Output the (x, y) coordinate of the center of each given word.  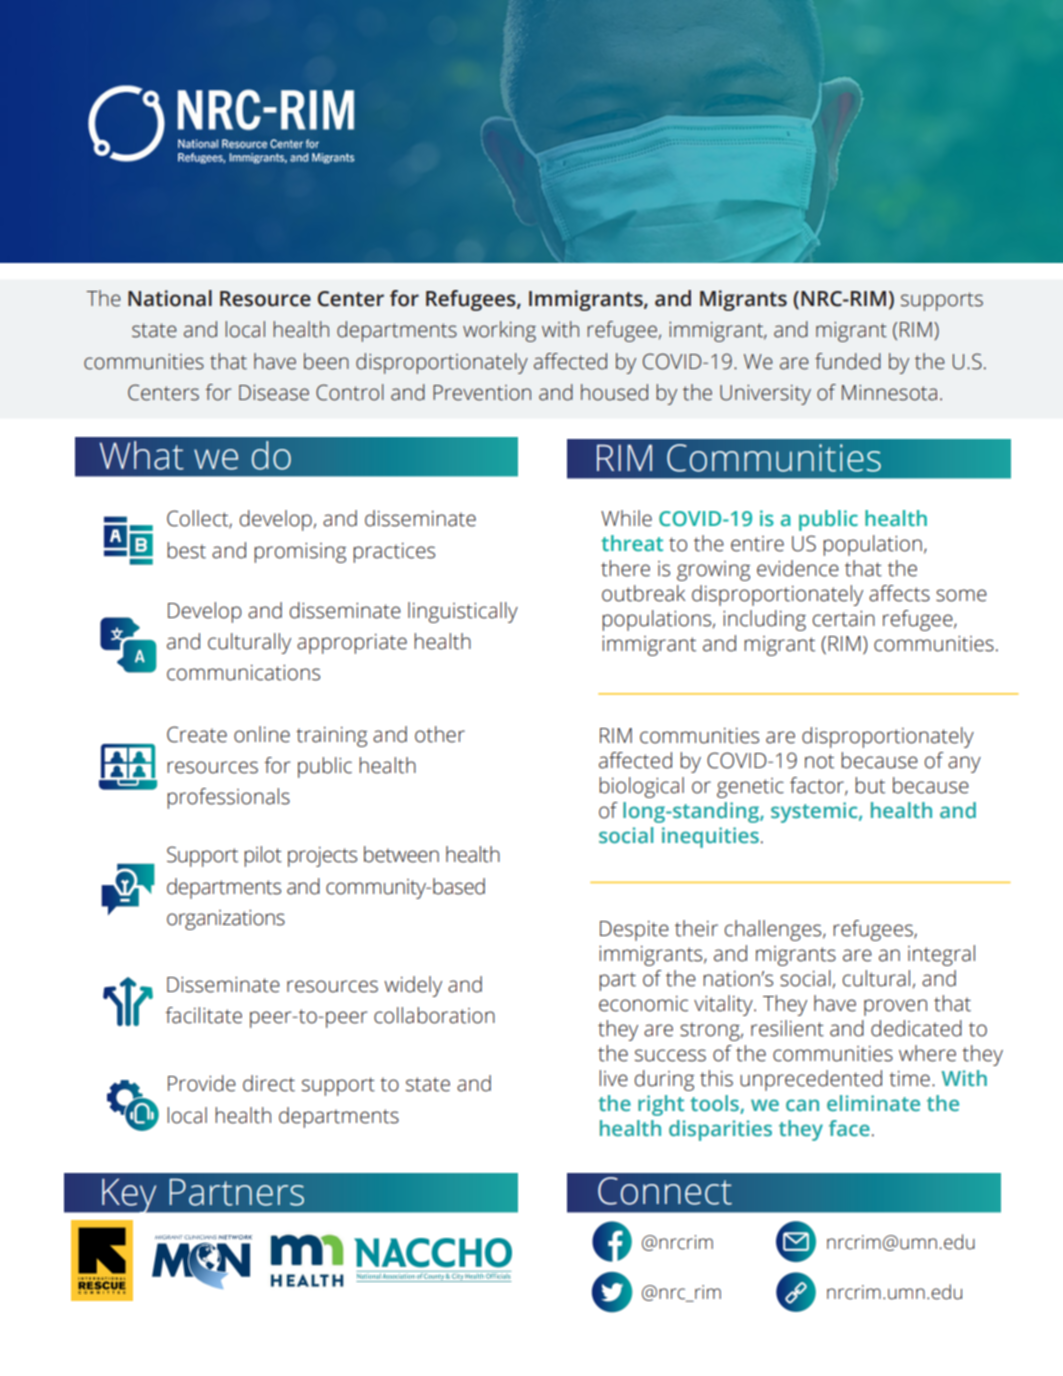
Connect (665, 1191)
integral (941, 955)
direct (269, 1083)
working (499, 331)
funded (848, 361)
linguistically (463, 612)
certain (844, 619)
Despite (634, 931)
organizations (226, 920)
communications (243, 673)
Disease (274, 393)
